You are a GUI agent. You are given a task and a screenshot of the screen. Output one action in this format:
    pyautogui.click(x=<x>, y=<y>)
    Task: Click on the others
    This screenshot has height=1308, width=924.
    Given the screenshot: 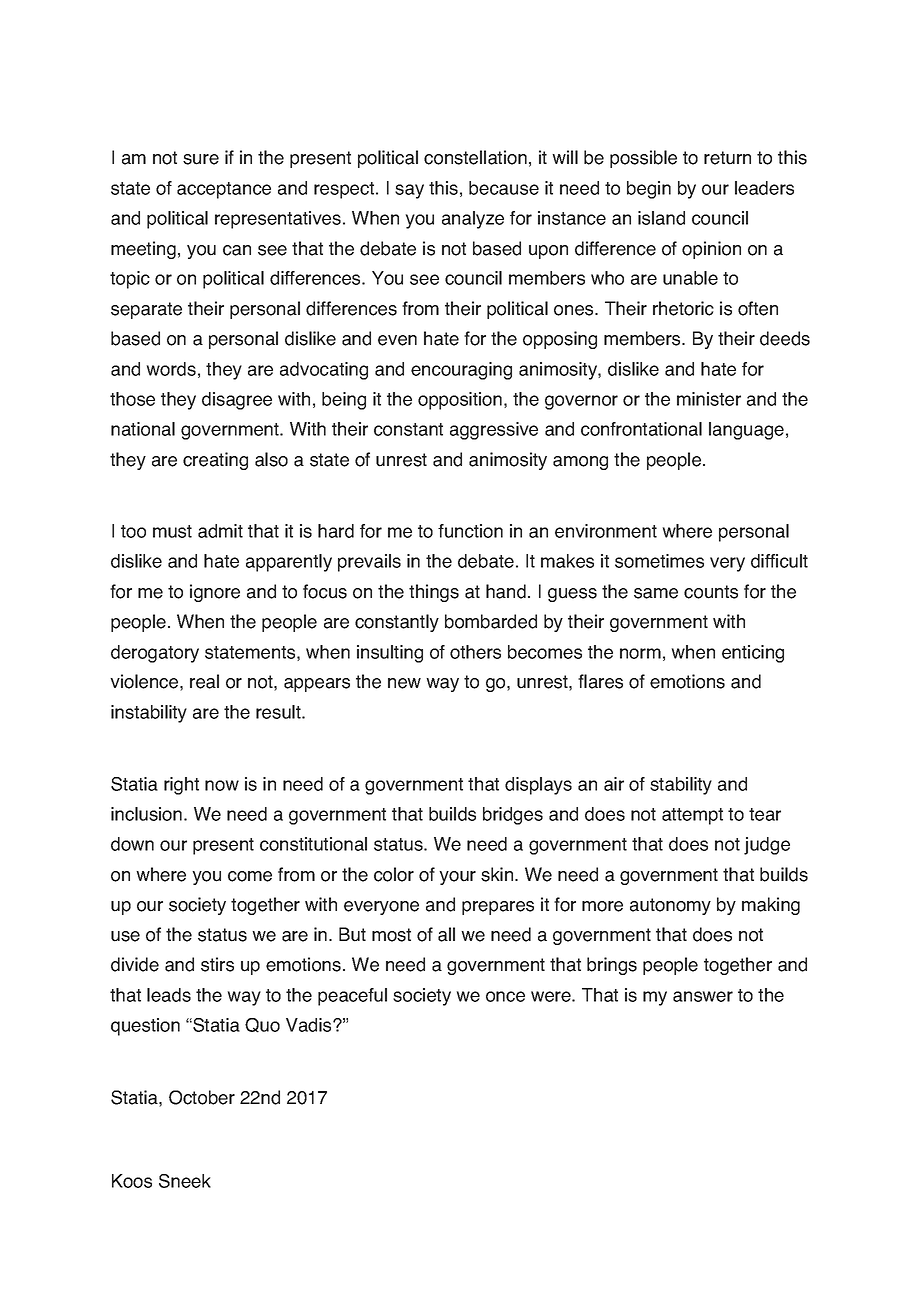 What is the action you would take?
    pyautogui.click(x=475, y=652)
